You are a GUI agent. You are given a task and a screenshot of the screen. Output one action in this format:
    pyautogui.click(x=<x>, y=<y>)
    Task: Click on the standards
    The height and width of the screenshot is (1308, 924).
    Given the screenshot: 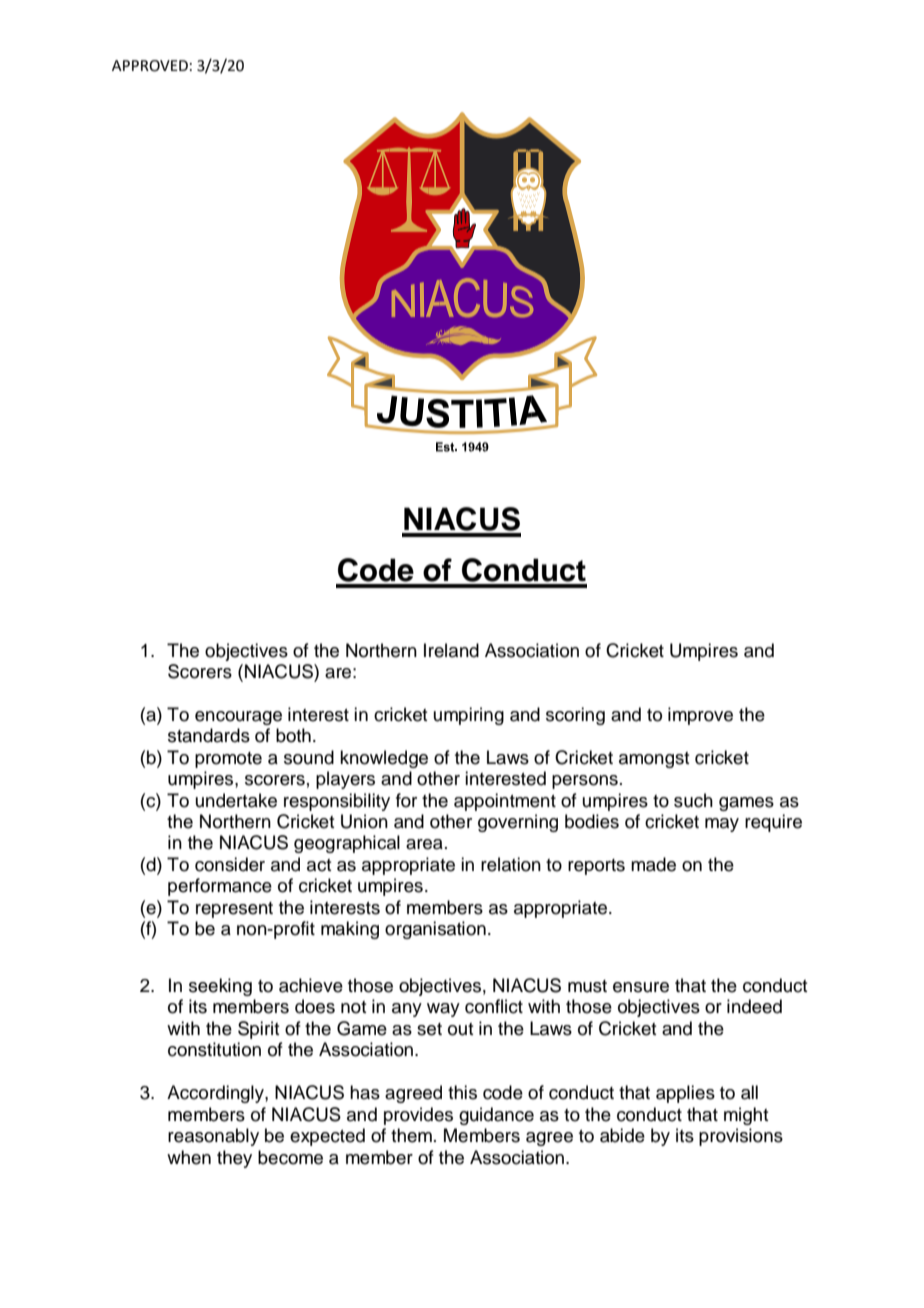 What is the action you would take?
    pyautogui.click(x=209, y=735)
